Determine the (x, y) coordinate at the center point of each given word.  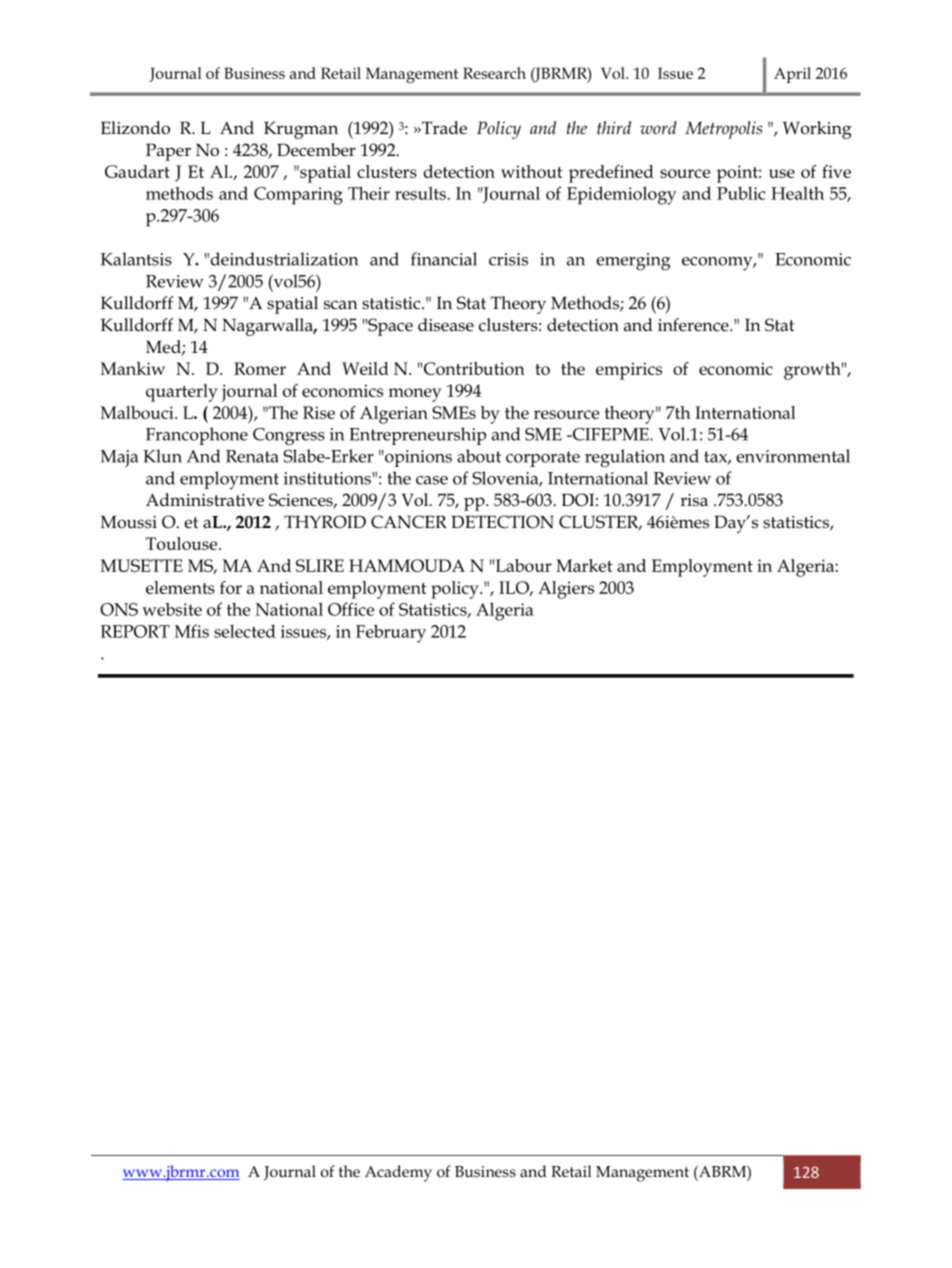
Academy (398, 1173)
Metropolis (723, 130)
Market (584, 565)
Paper (168, 152)
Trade (443, 128)
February (391, 633)
